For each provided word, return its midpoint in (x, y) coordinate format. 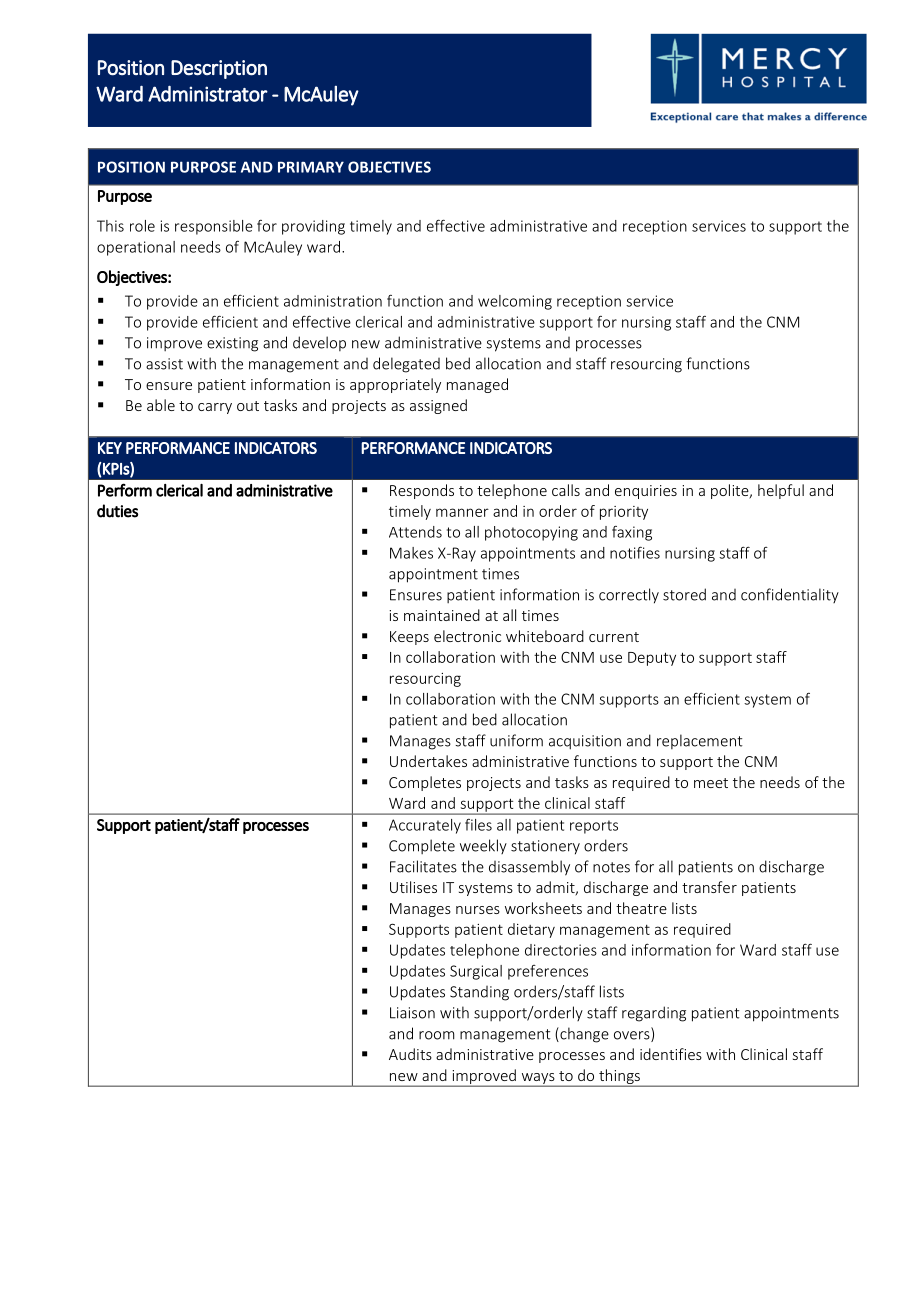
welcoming (515, 302)
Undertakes (428, 761)
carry (215, 408)
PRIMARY (311, 167)
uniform (516, 740)
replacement (700, 741)
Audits (410, 1054)
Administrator (208, 94)
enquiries (646, 492)
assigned (438, 406)
